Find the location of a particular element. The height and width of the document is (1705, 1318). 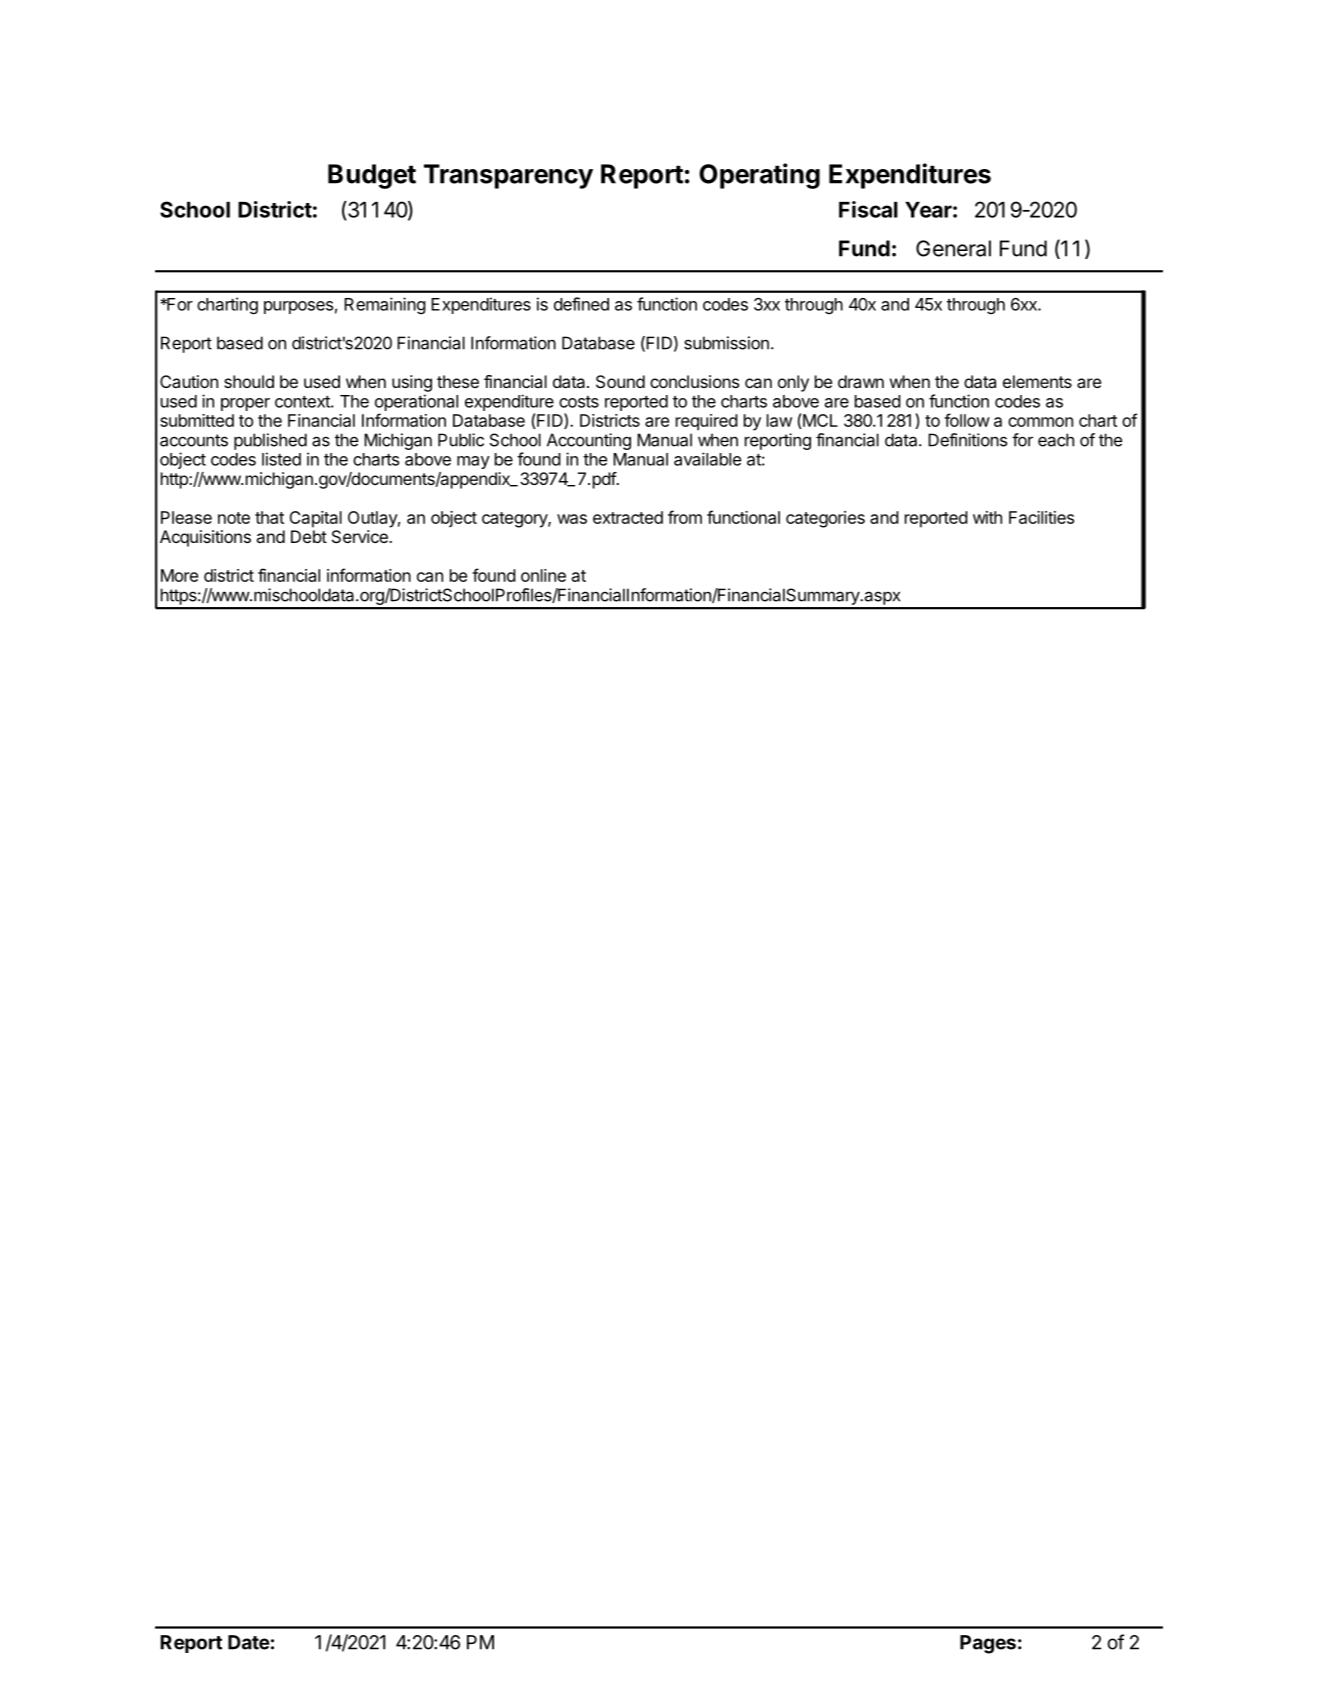

Debt is located at coordinates (309, 536).
